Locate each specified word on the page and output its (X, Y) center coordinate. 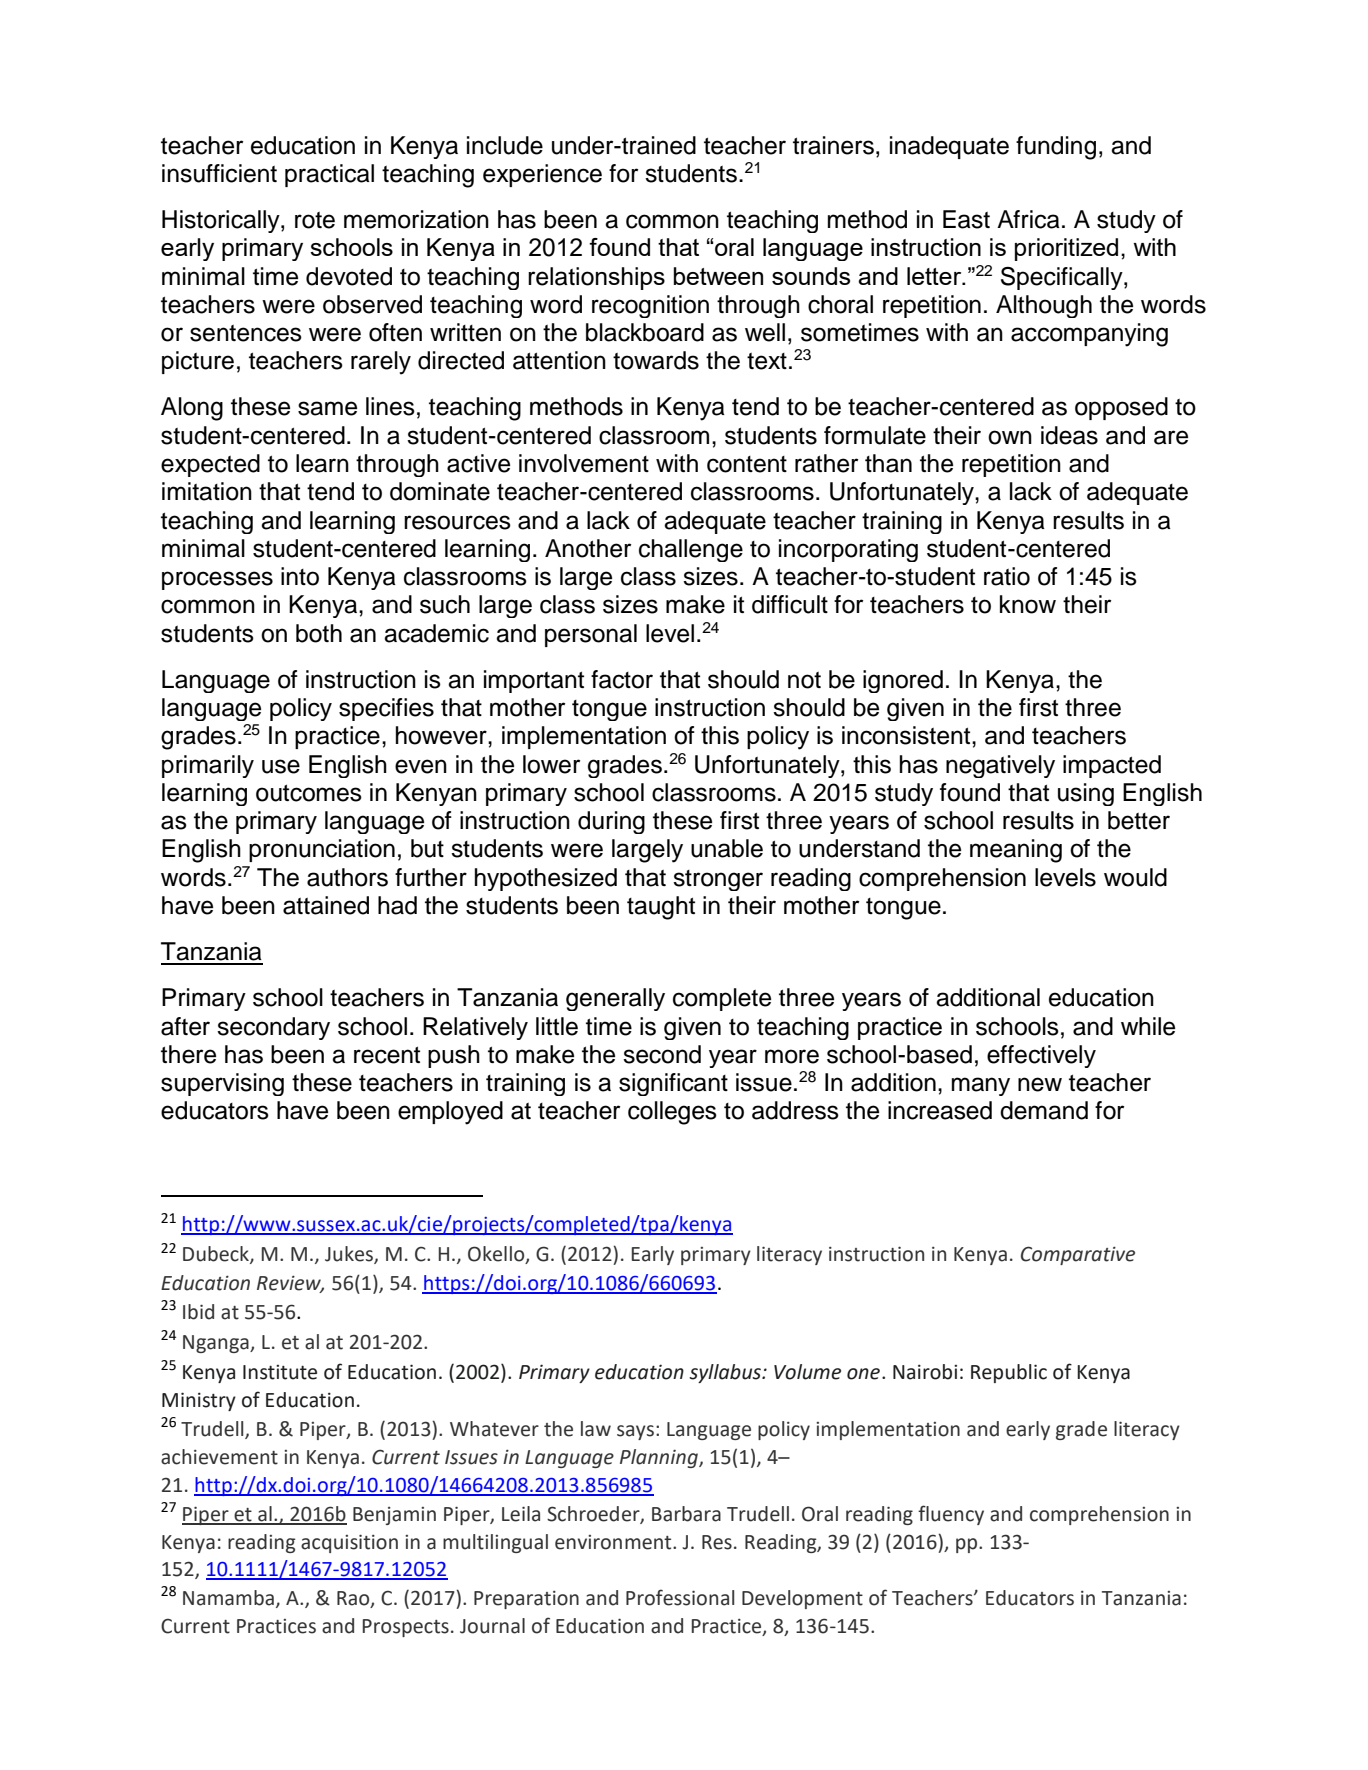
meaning (1016, 851)
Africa (1028, 219)
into (300, 576)
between (718, 276)
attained (326, 905)
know (1028, 604)
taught (661, 908)
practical (329, 175)
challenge (691, 550)
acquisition (349, 1543)
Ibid (198, 1312)
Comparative (1078, 1255)
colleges (672, 1113)
